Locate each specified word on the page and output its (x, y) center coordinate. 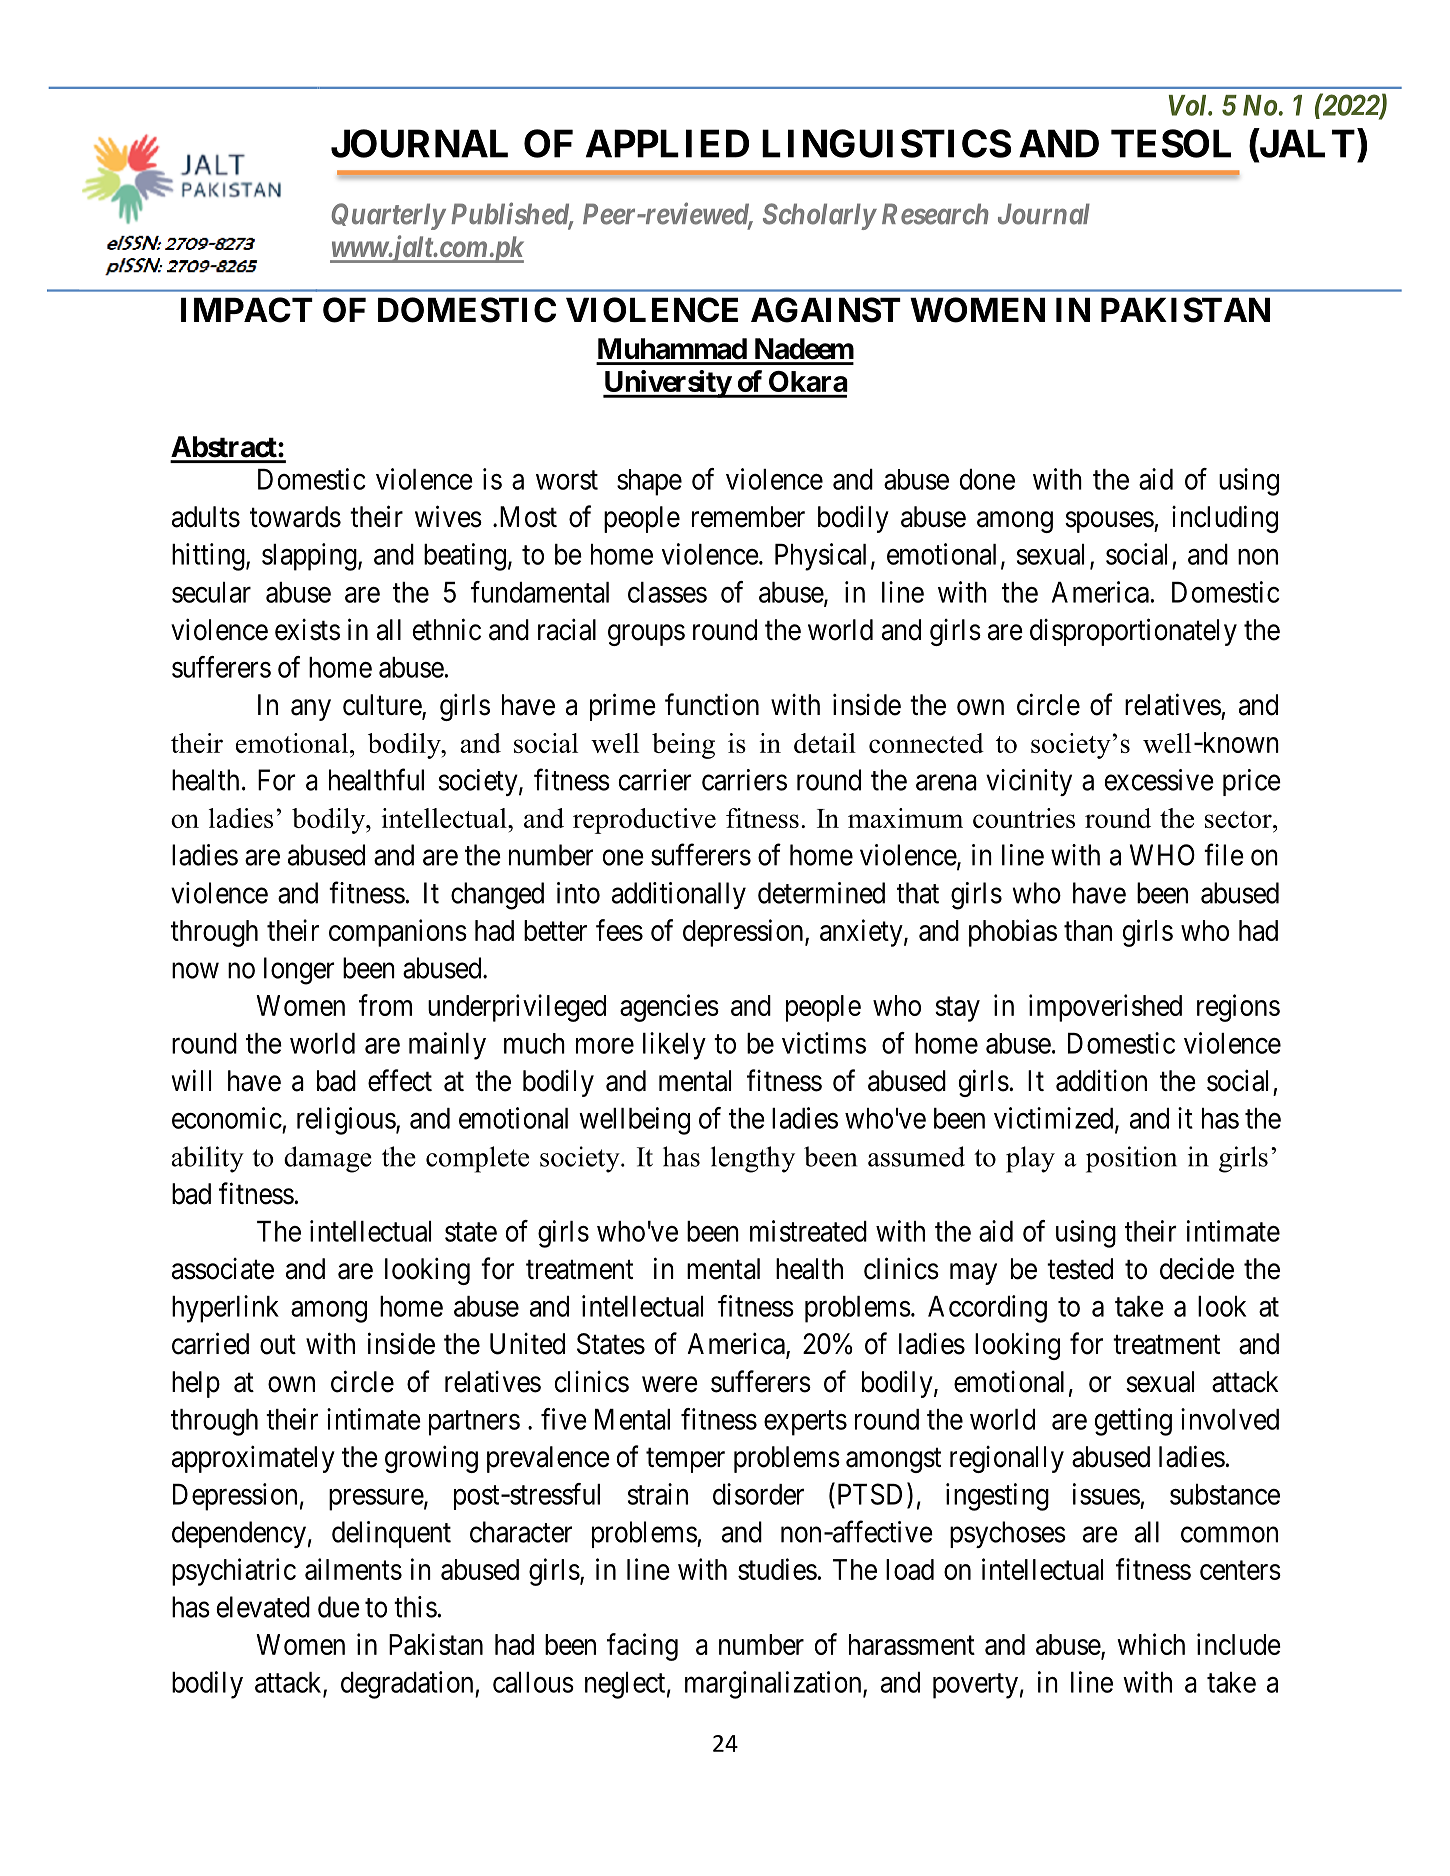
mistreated (808, 1231)
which (1151, 1644)
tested (1080, 1269)
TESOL (1171, 143)
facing (642, 1647)
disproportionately (1133, 632)
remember (748, 517)
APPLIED (667, 143)
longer (299, 971)
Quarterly (388, 216)
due (339, 1607)
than (1088, 930)
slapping (310, 557)
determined (821, 893)
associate (223, 1269)
